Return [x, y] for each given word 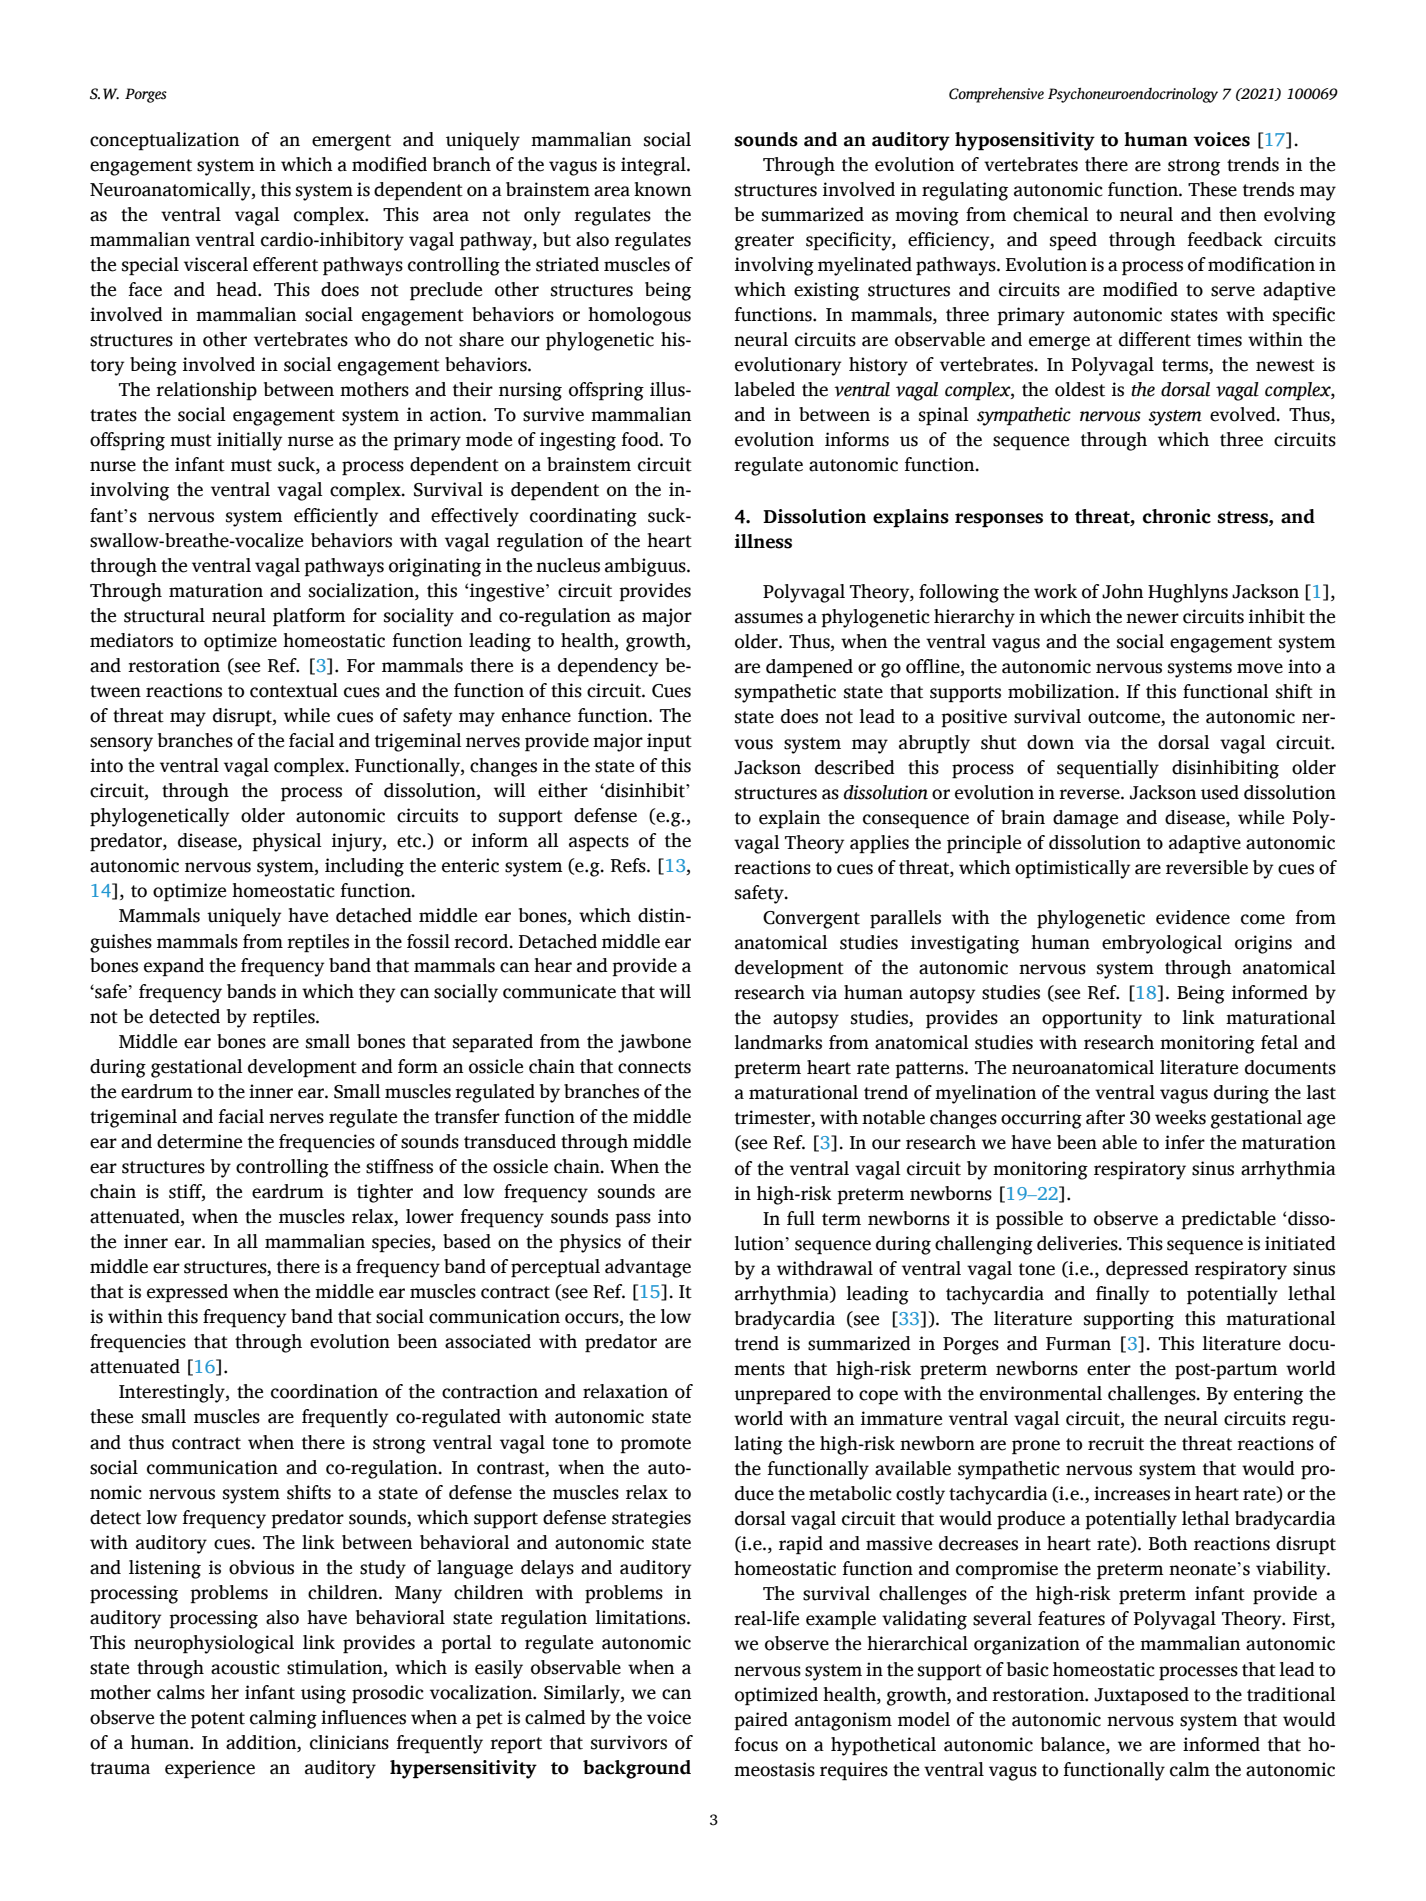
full [801, 1218]
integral [654, 166]
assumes [769, 618]
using [323, 1694]
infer [1185, 1142]
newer [1152, 618]
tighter [385, 1193]
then [1237, 214]
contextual [294, 690]
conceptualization [164, 141]
